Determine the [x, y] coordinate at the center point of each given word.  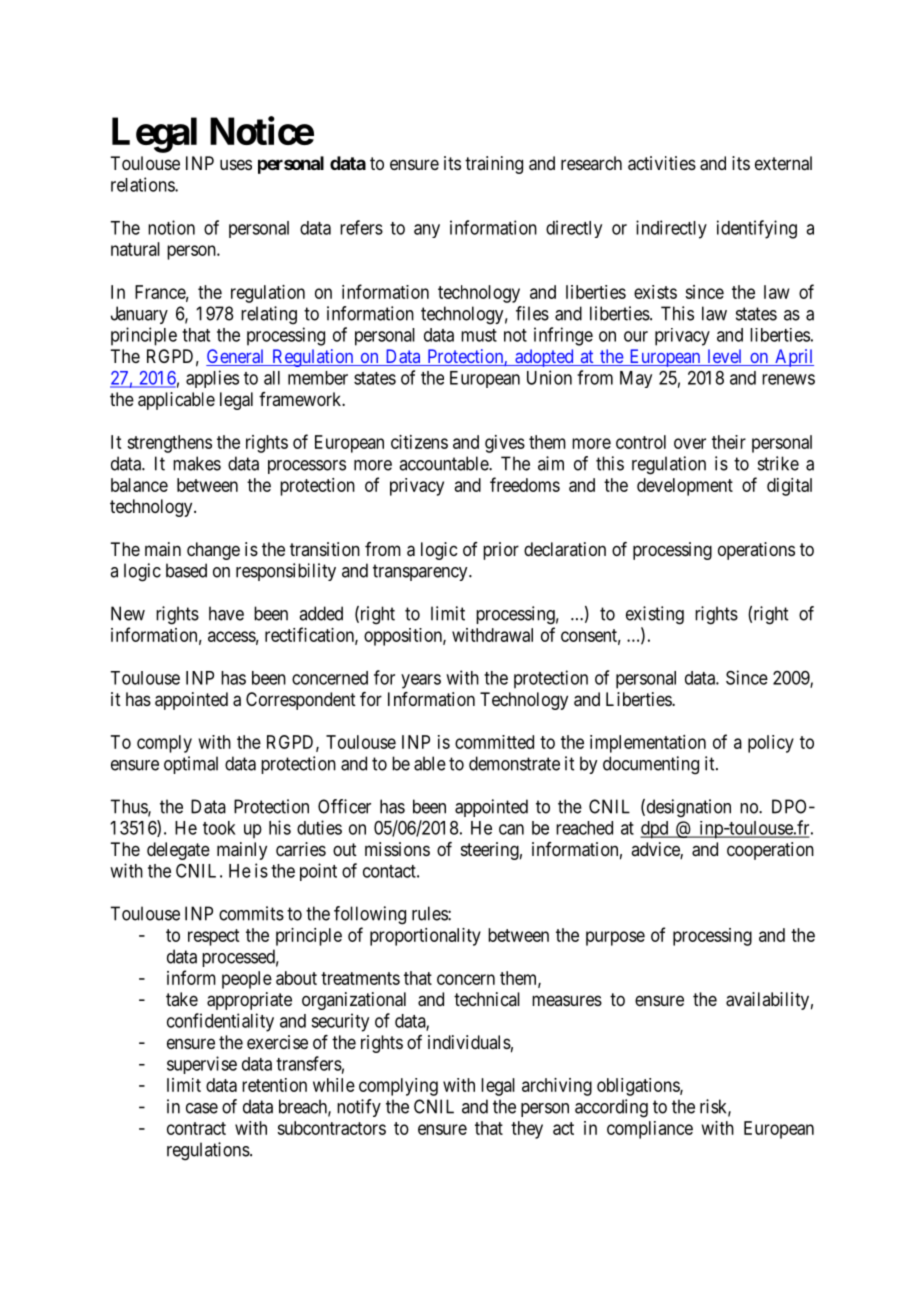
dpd [655, 830]
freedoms [525, 484]
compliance [650, 1130]
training [494, 165]
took [219, 828]
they [527, 1130]
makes [197, 463]
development [685, 487]
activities [662, 163]
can [511, 829]
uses [236, 164]
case [202, 1108]
